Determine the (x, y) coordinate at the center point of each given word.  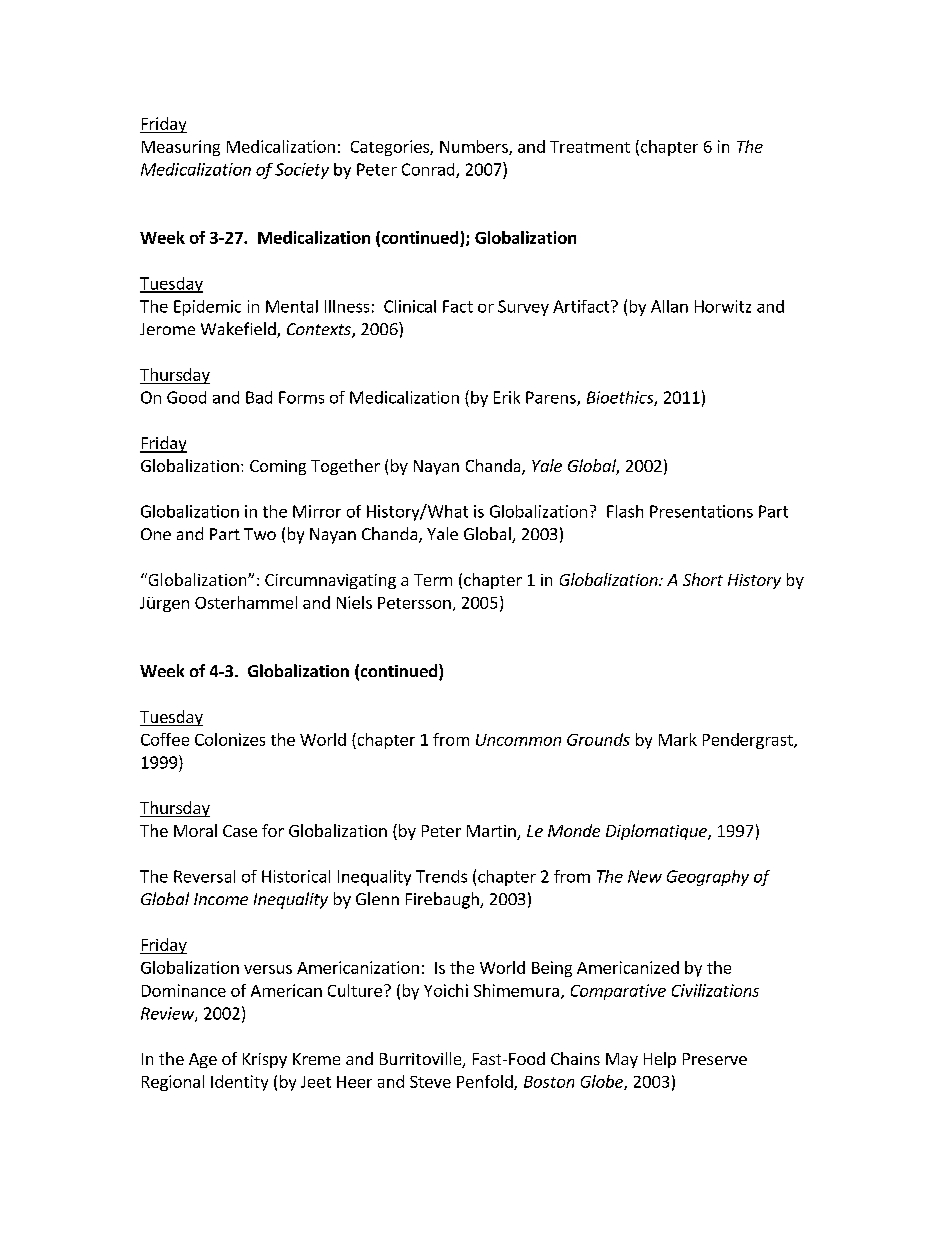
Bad (259, 397)
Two (260, 534)
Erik (507, 397)
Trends (441, 876)
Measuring (181, 148)
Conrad (429, 170)
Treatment (590, 147)
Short (703, 579)
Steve (430, 1082)
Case (240, 831)
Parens (552, 398)
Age (203, 1060)
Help (660, 1060)
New (645, 876)
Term (433, 580)
